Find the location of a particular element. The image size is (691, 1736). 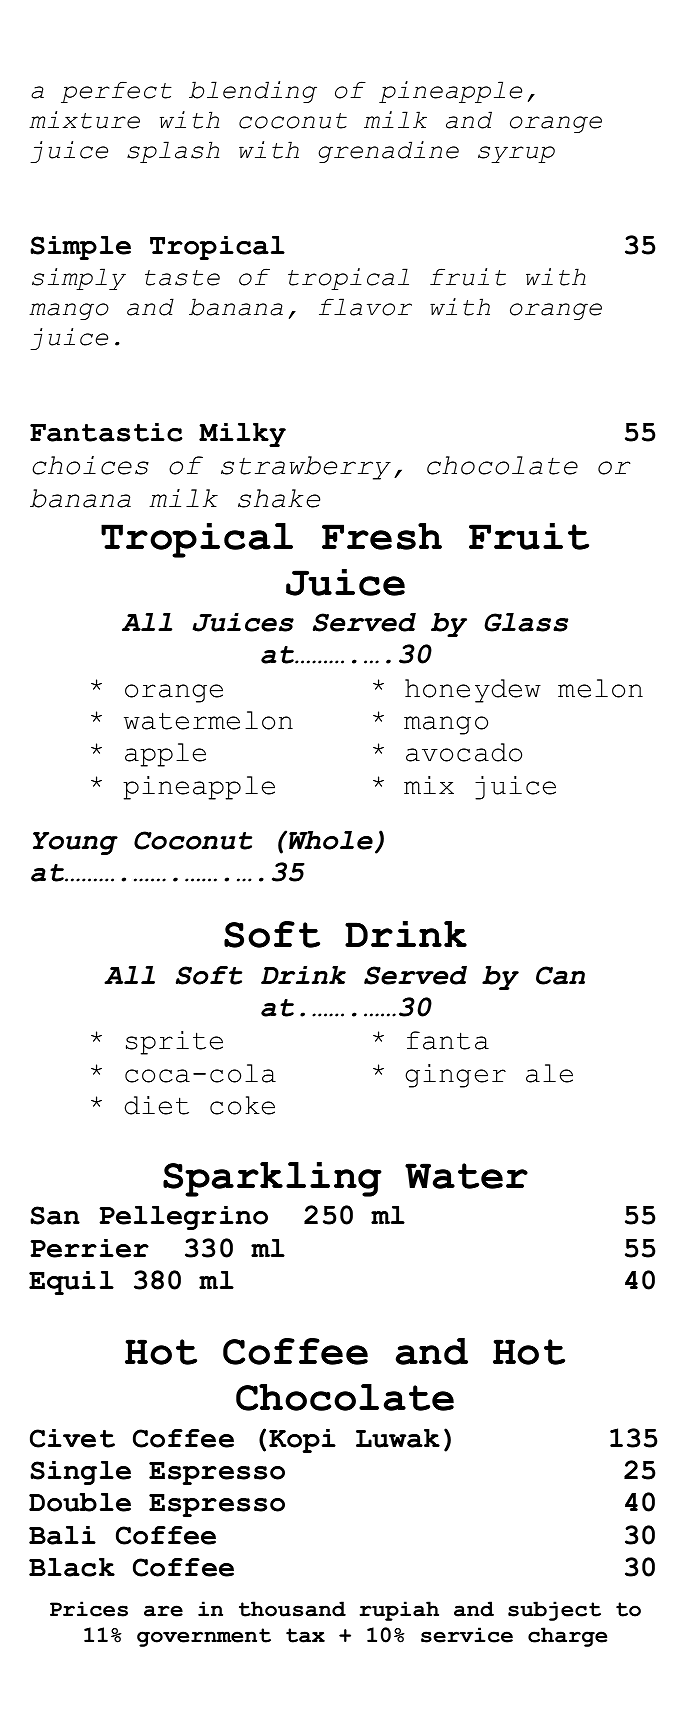

service is located at coordinates (467, 1635).
